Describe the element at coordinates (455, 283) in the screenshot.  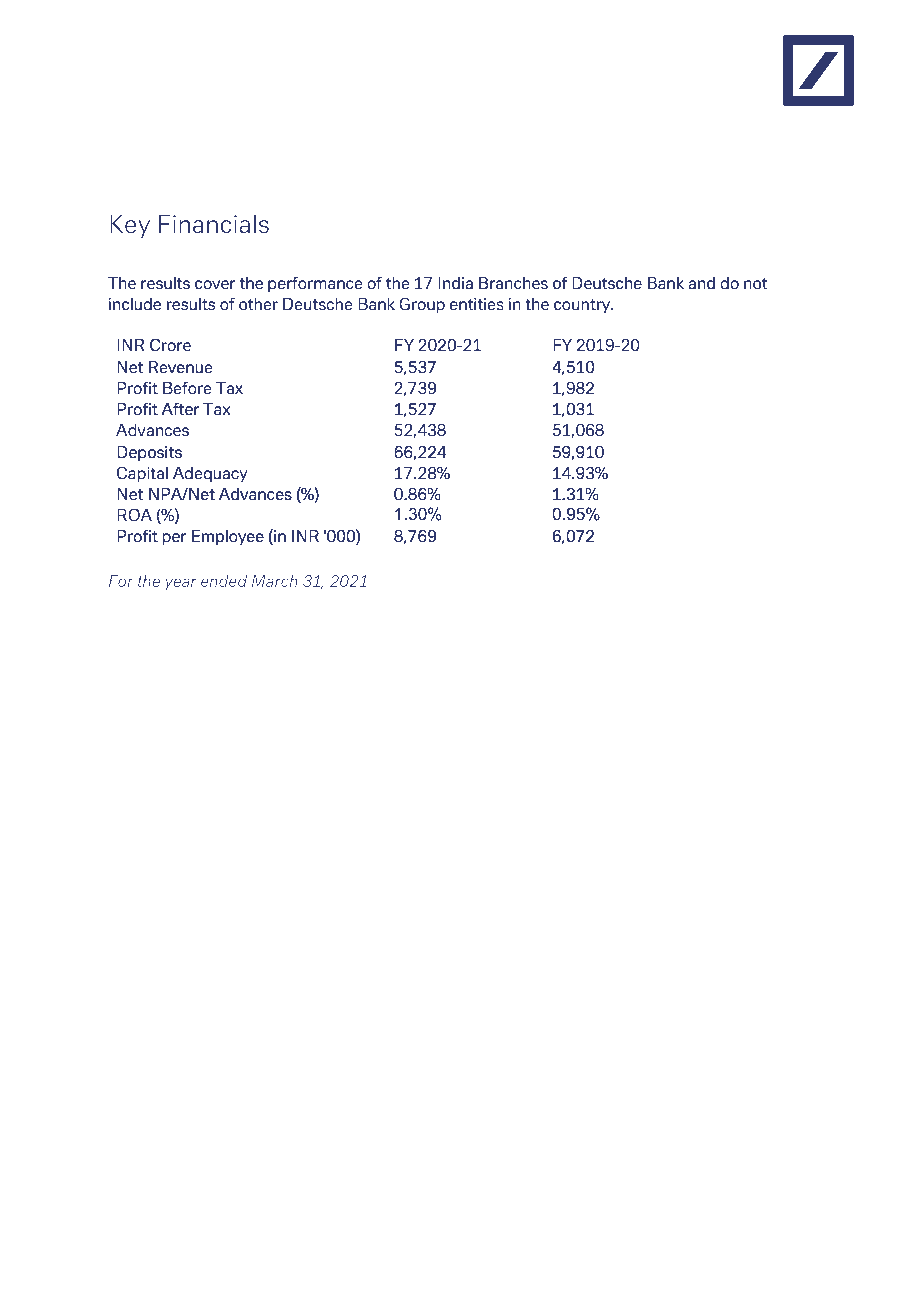
I see `India` at that location.
